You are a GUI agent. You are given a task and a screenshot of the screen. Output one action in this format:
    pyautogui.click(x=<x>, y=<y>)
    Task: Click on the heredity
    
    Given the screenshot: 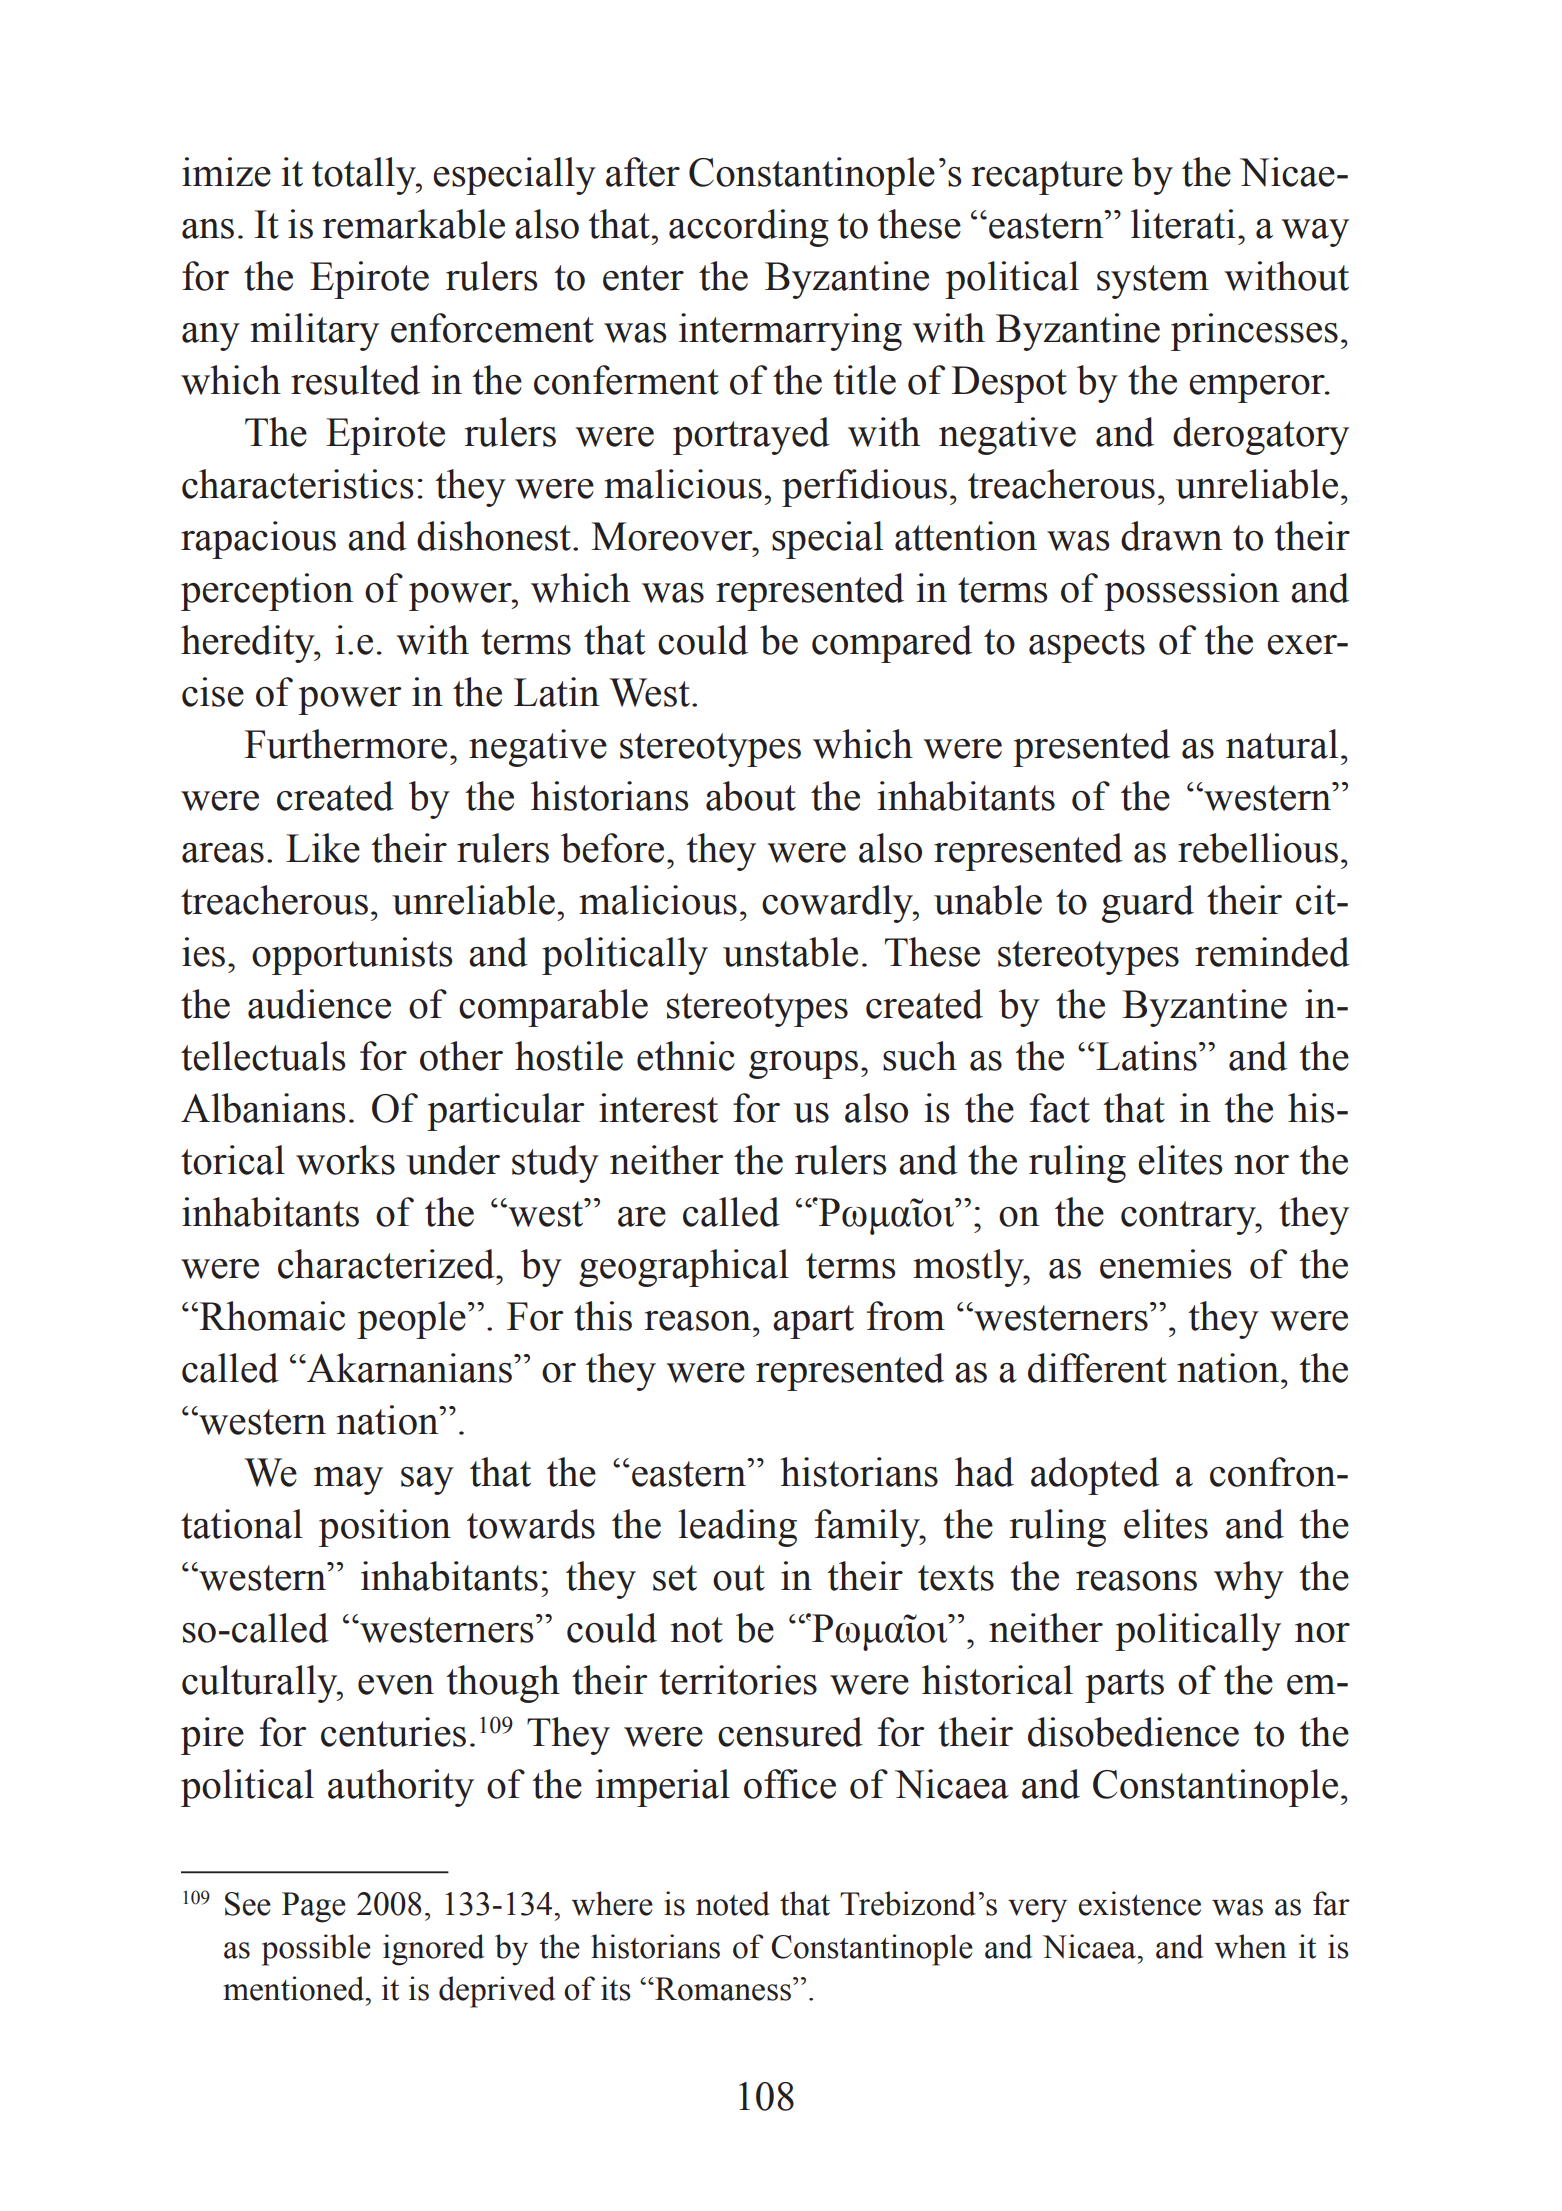 What is the action you would take?
    pyautogui.click(x=249, y=644)
